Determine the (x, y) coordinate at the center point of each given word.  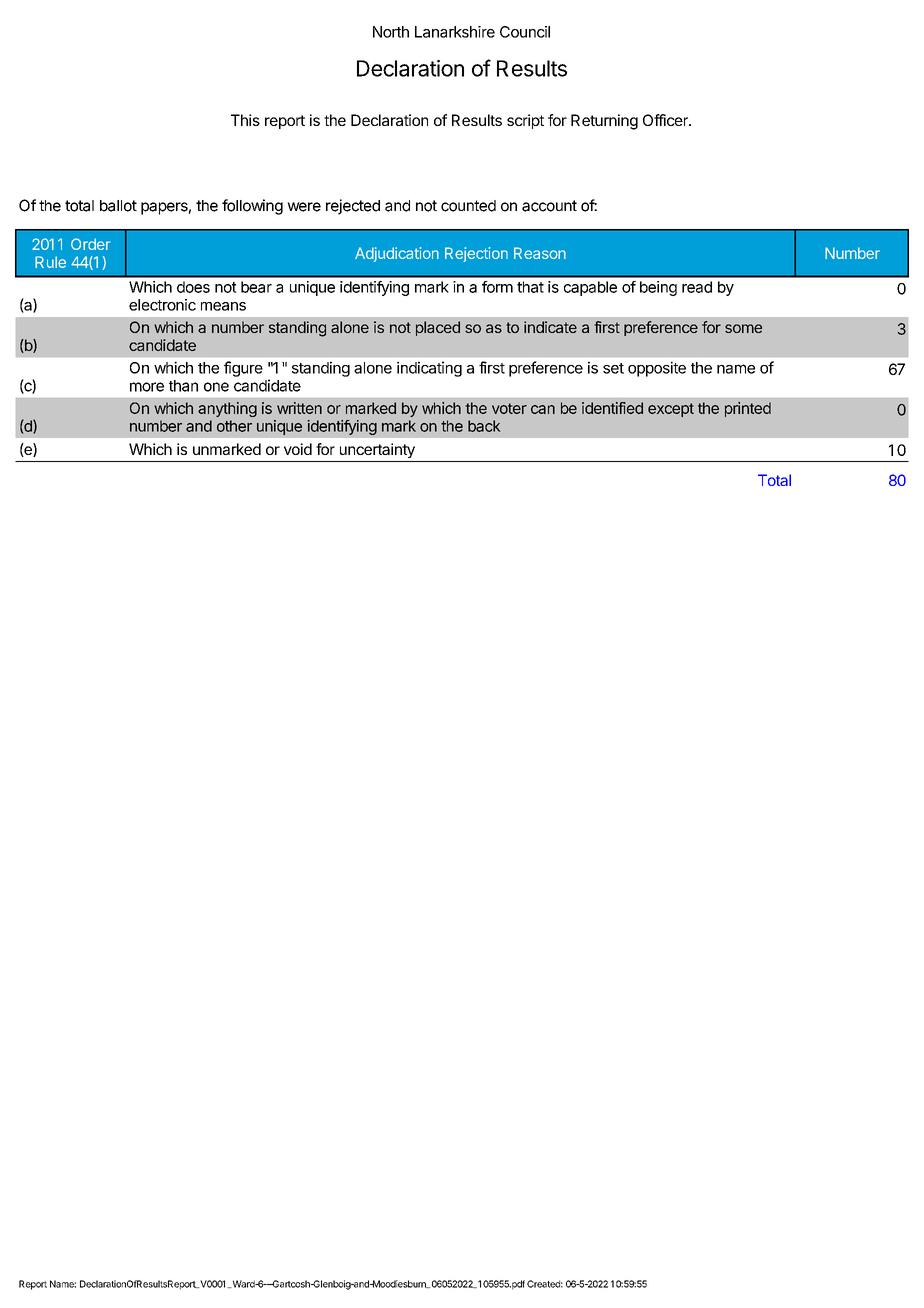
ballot (118, 206)
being (658, 288)
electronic (162, 305)
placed (438, 328)
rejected (353, 207)
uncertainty (377, 450)
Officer (666, 120)
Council (525, 32)
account (549, 206)
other (234, 426)
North (391, 32)
